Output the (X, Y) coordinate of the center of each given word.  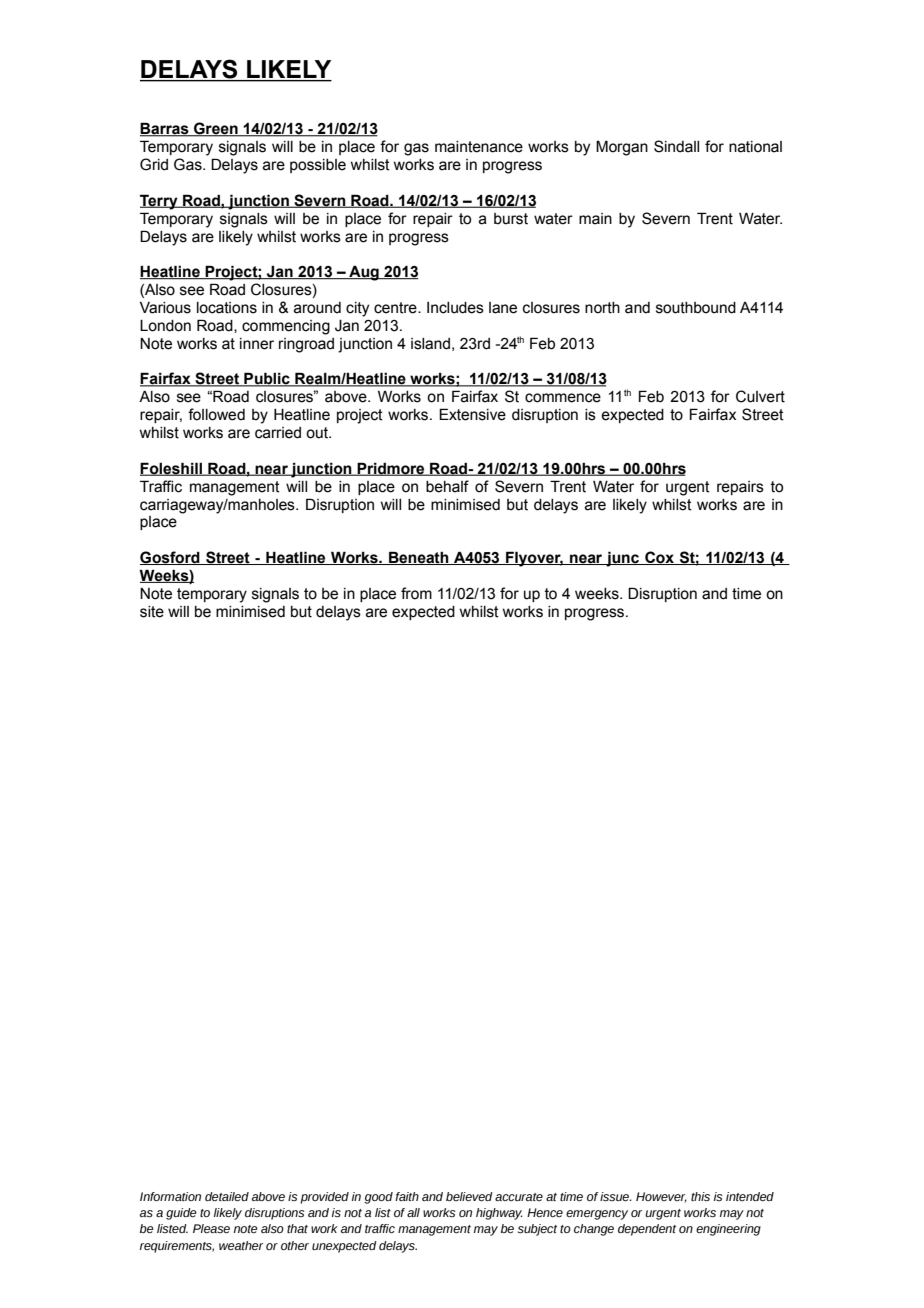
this (700, 1197)
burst (511, 219)
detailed (227, 1196)
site (152, 612)
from (416, 593)
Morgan (622, 148)
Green (216, 129)
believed (469, 1196)
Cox (659, 558)
